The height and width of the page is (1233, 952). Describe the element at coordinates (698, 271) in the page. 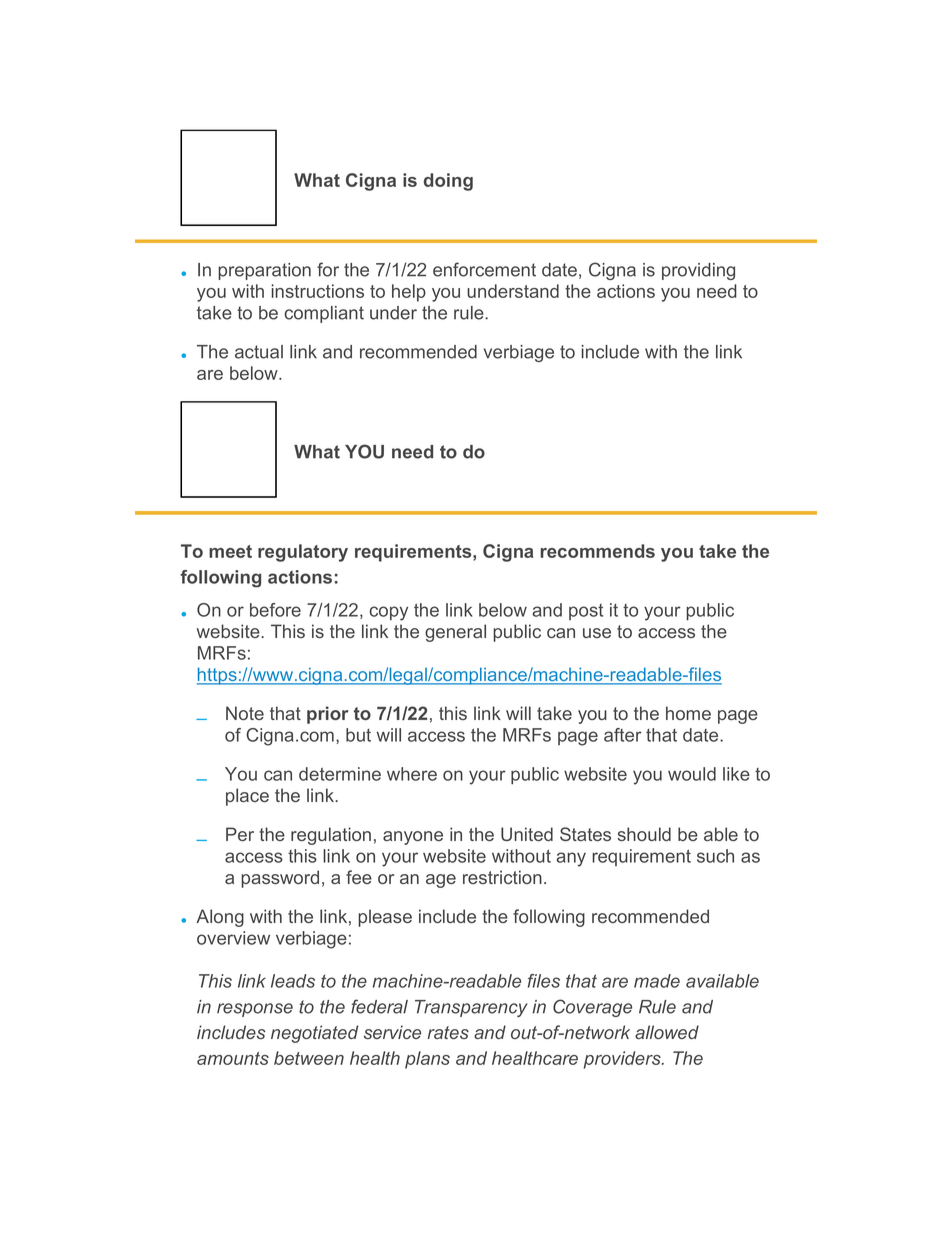

I see `providing` at that location.
